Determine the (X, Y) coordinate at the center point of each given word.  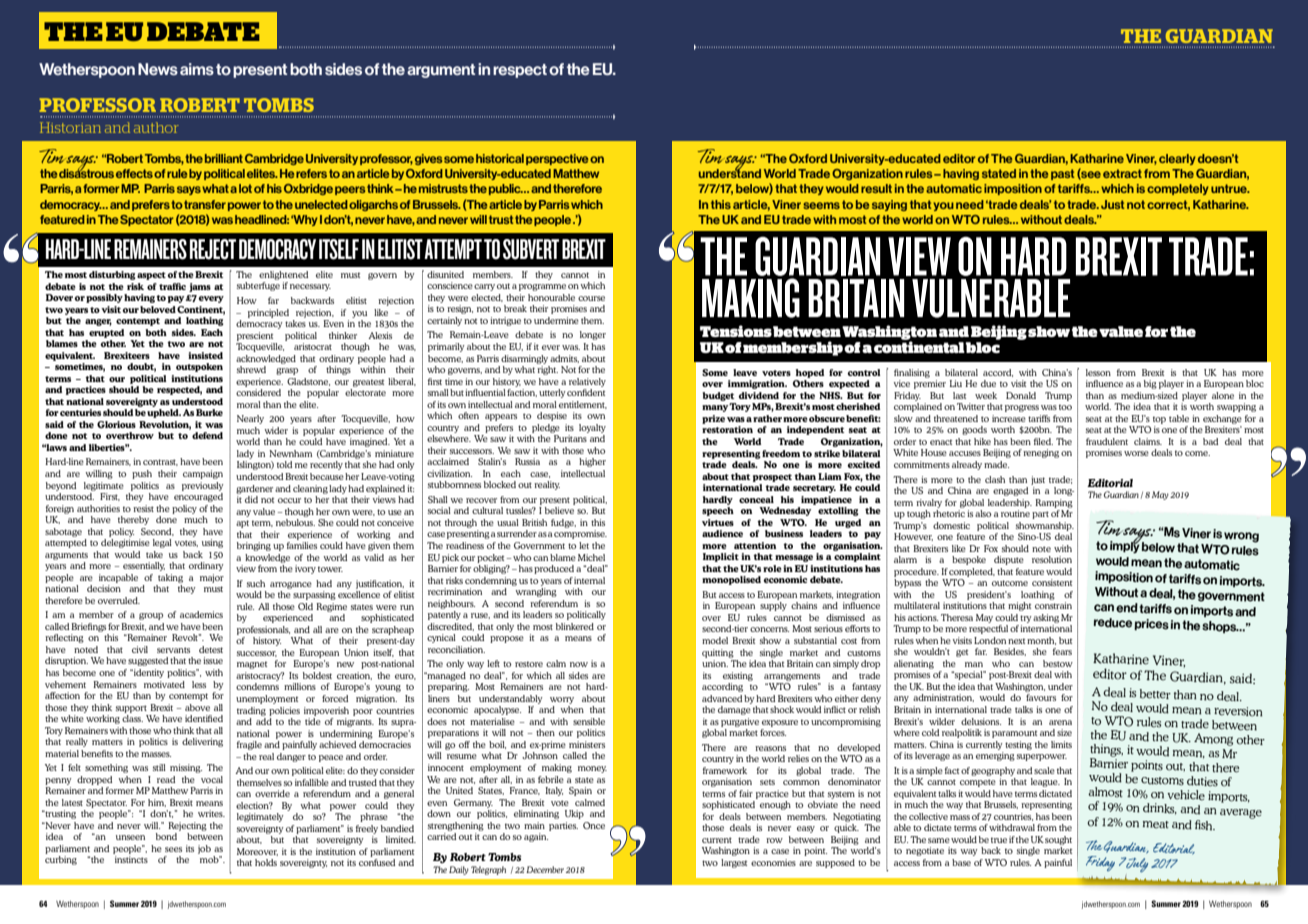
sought (1058, 840)
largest (734, 863)
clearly (1177, 159)
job (204, 849)
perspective (557, 159)
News (158, 69)
